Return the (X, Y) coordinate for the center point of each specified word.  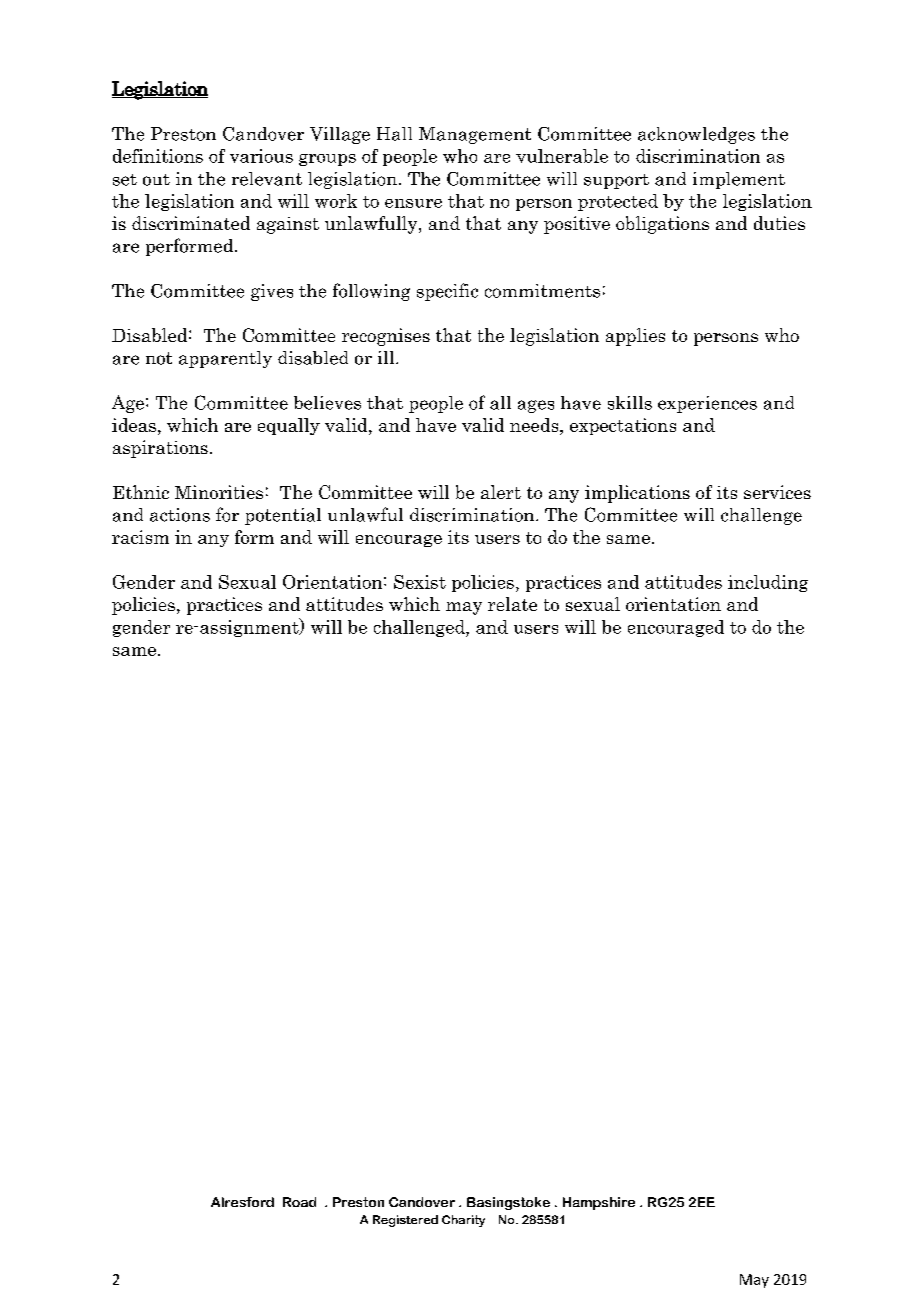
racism (140, 537)
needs (535, 425)
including (768, 583)
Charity (463, 1221)
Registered (405, 1221)
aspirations (160, 449)
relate (512, 604)
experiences (707, 404)
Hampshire (599, 1203)
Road (299, 1202)
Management (475, 135)
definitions (158, 156)
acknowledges (696, 135)
